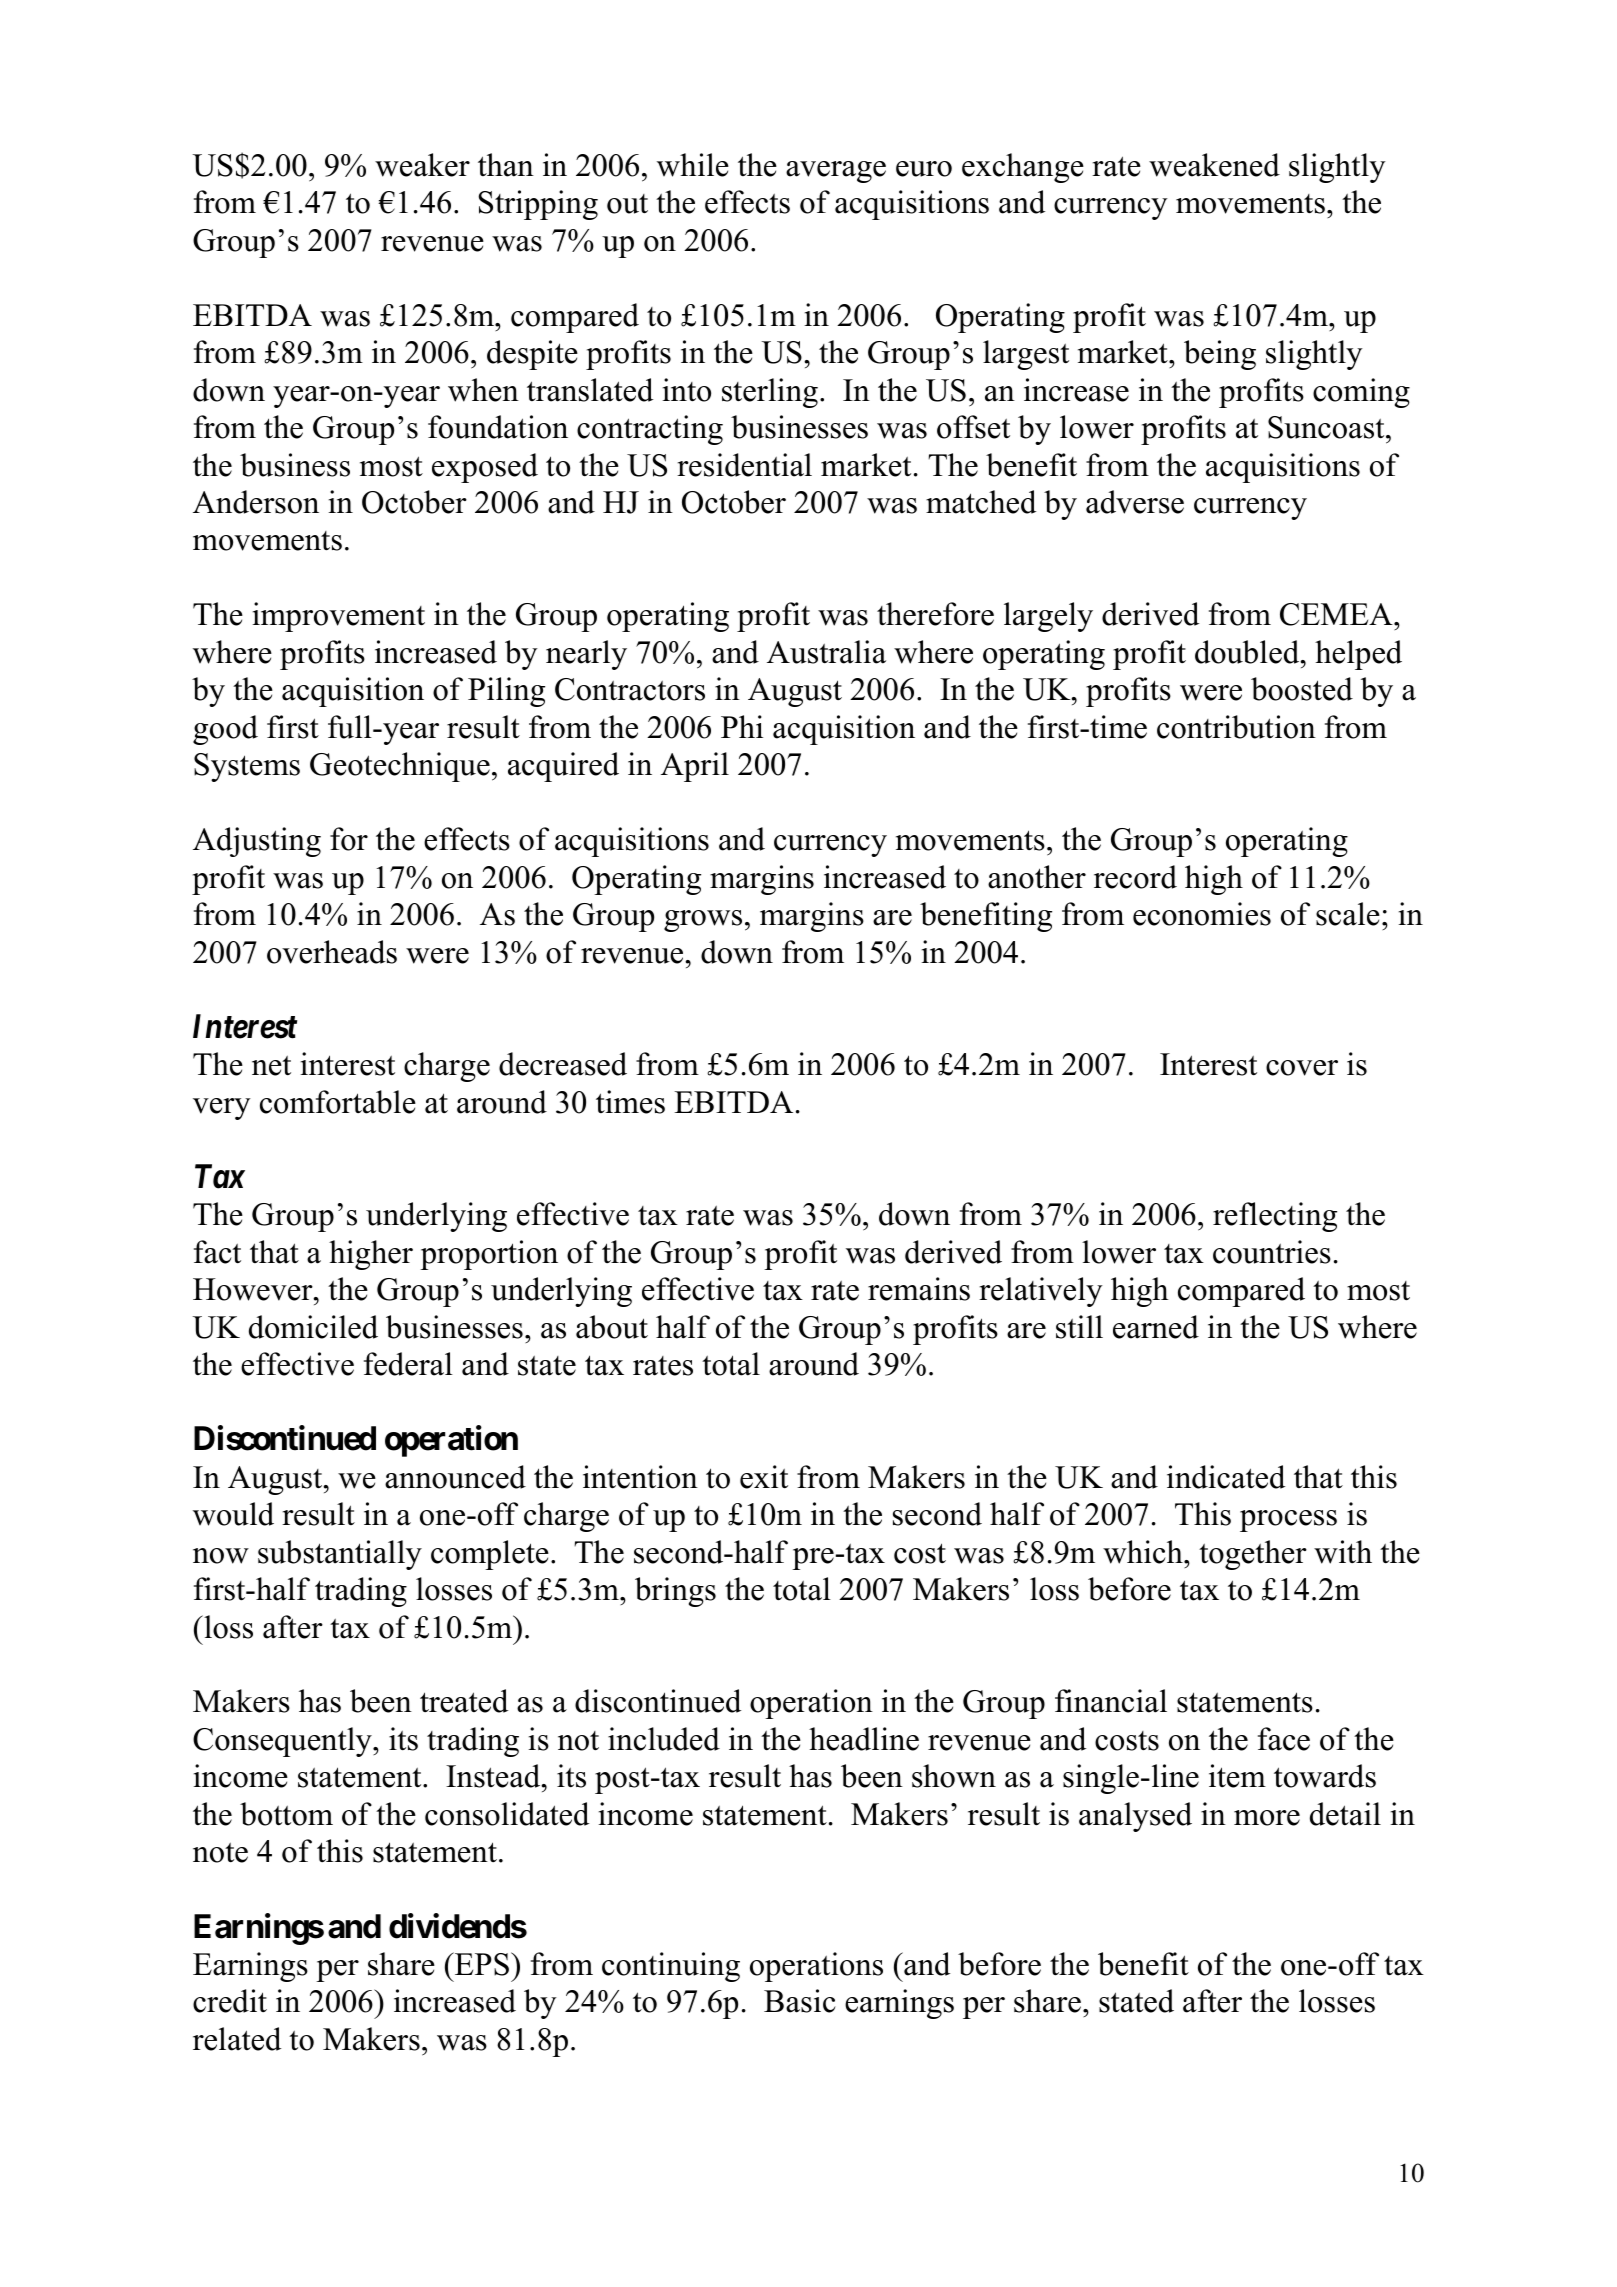 The height and width of the document is (2287, 1617). I want to click on weakened, so click(1214, 165).
